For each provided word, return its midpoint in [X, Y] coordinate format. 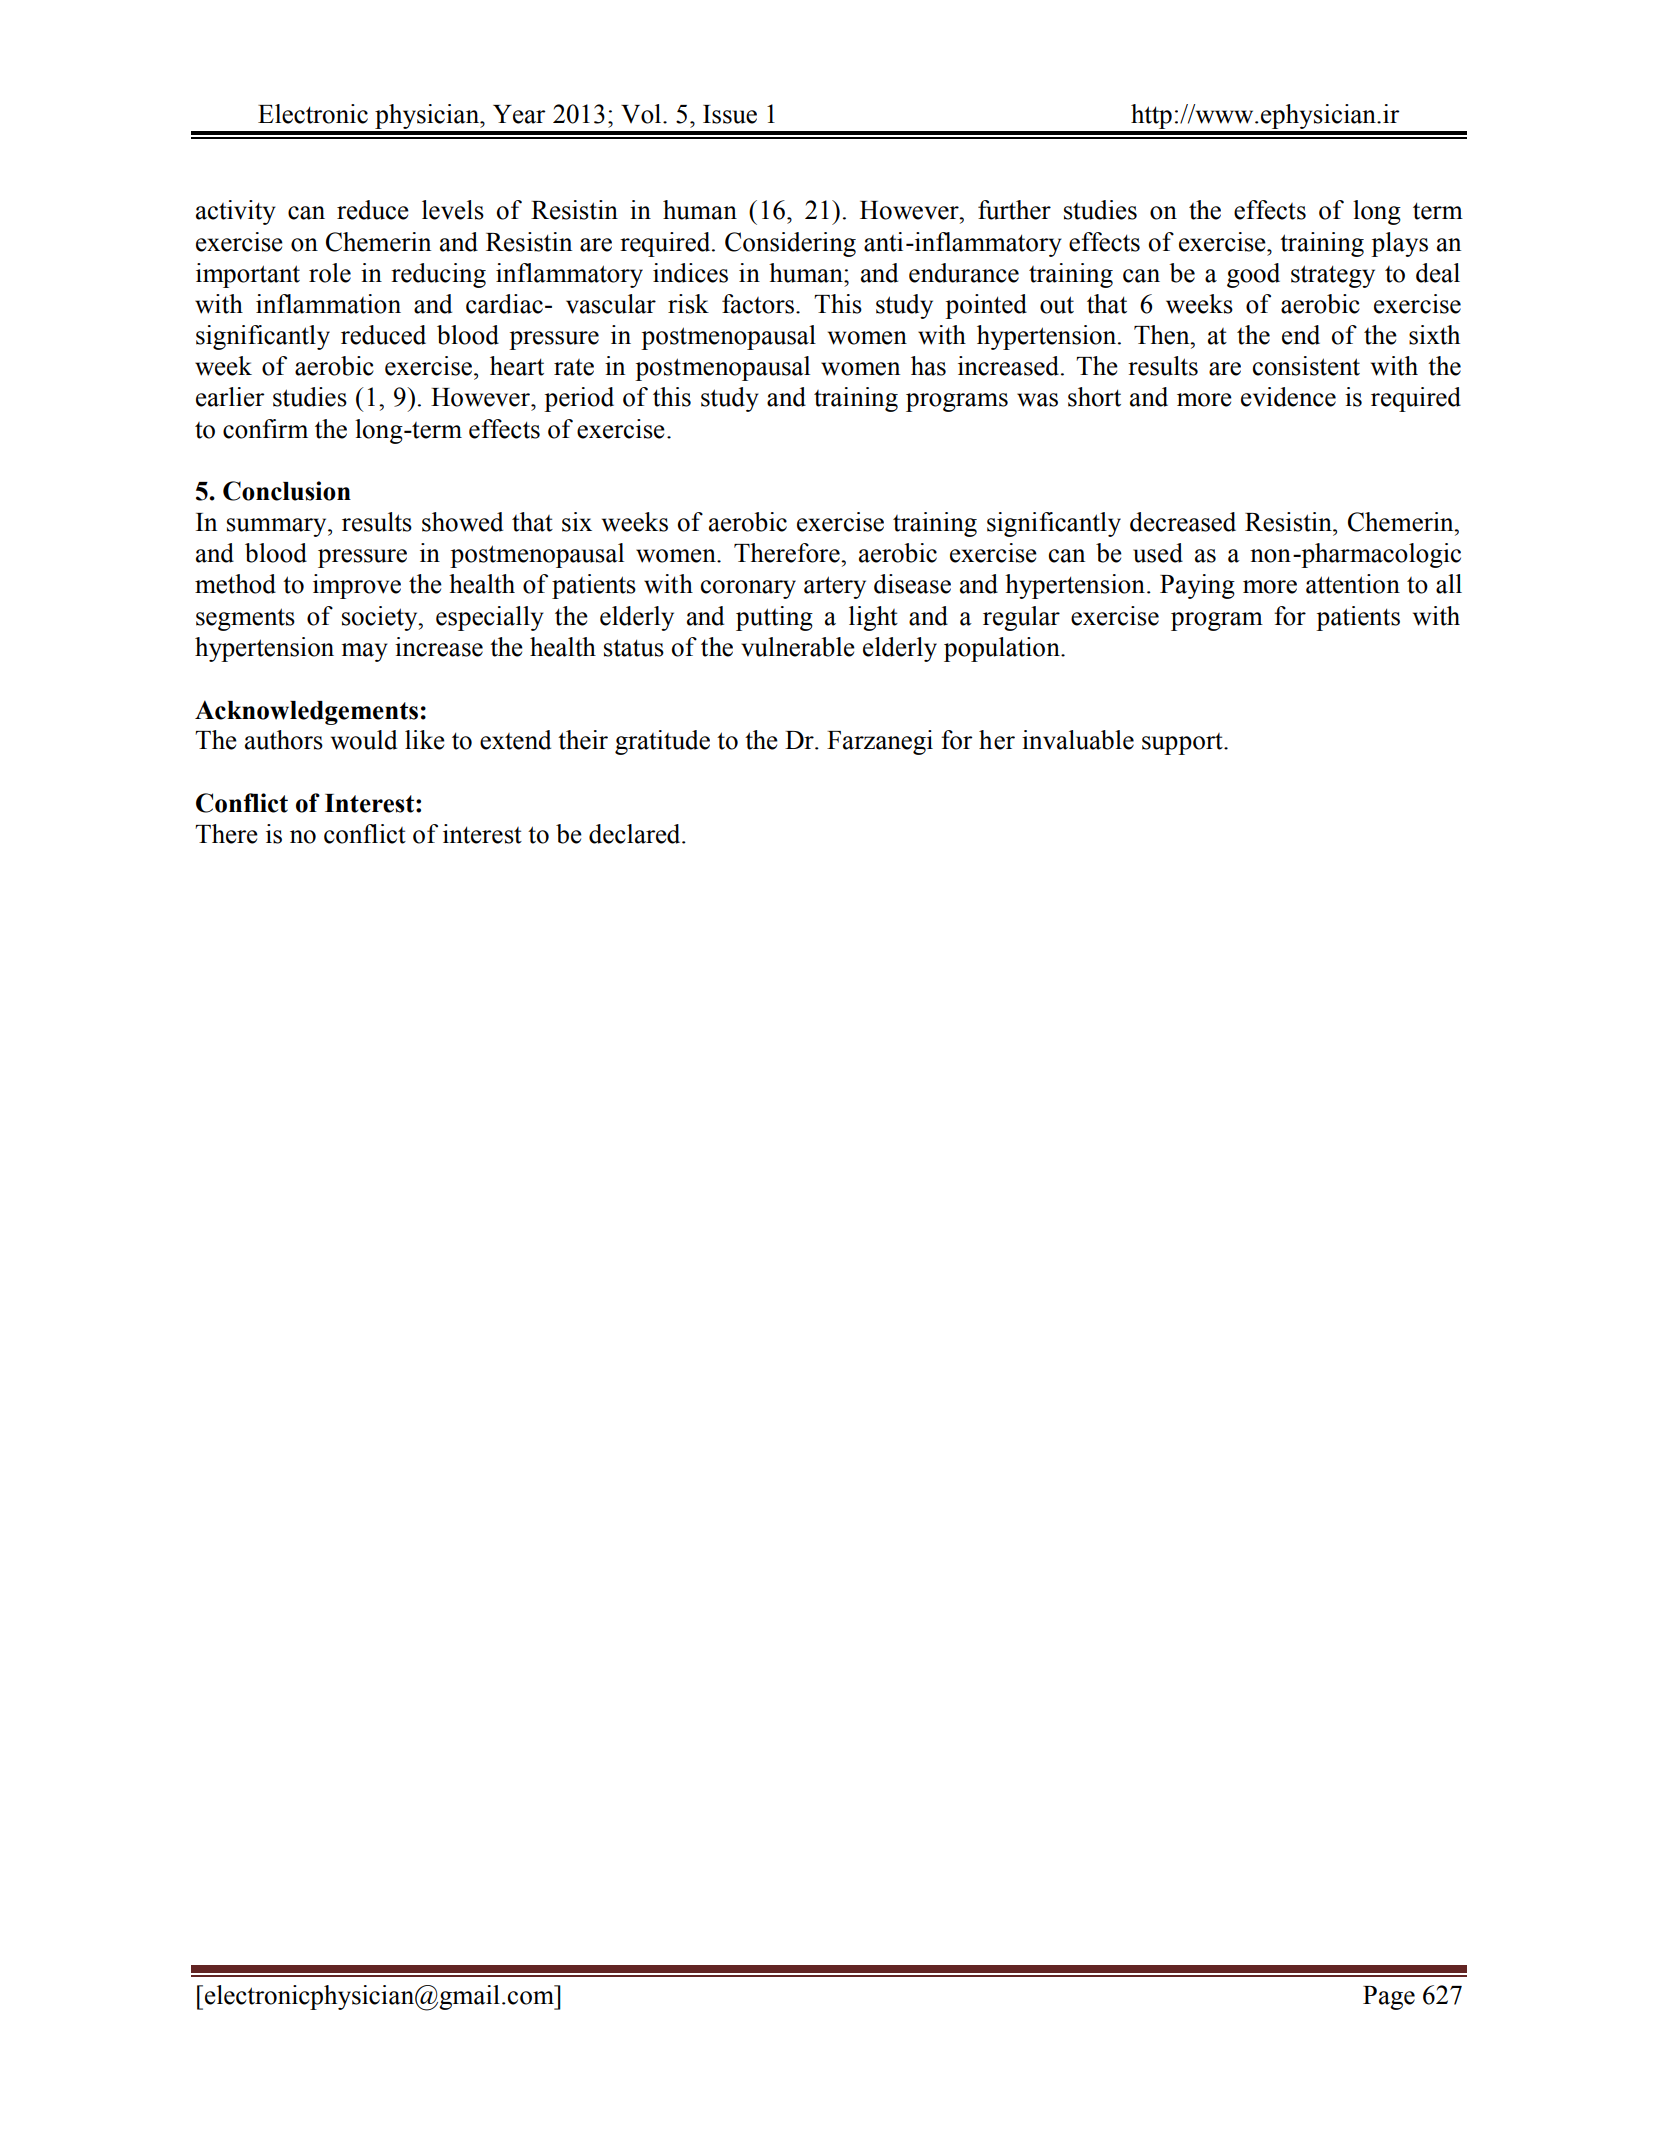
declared [636, 834]
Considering [790, 244]
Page [1389, 1998]
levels [453, 210]
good [1253, 275]
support [1183, 744]
